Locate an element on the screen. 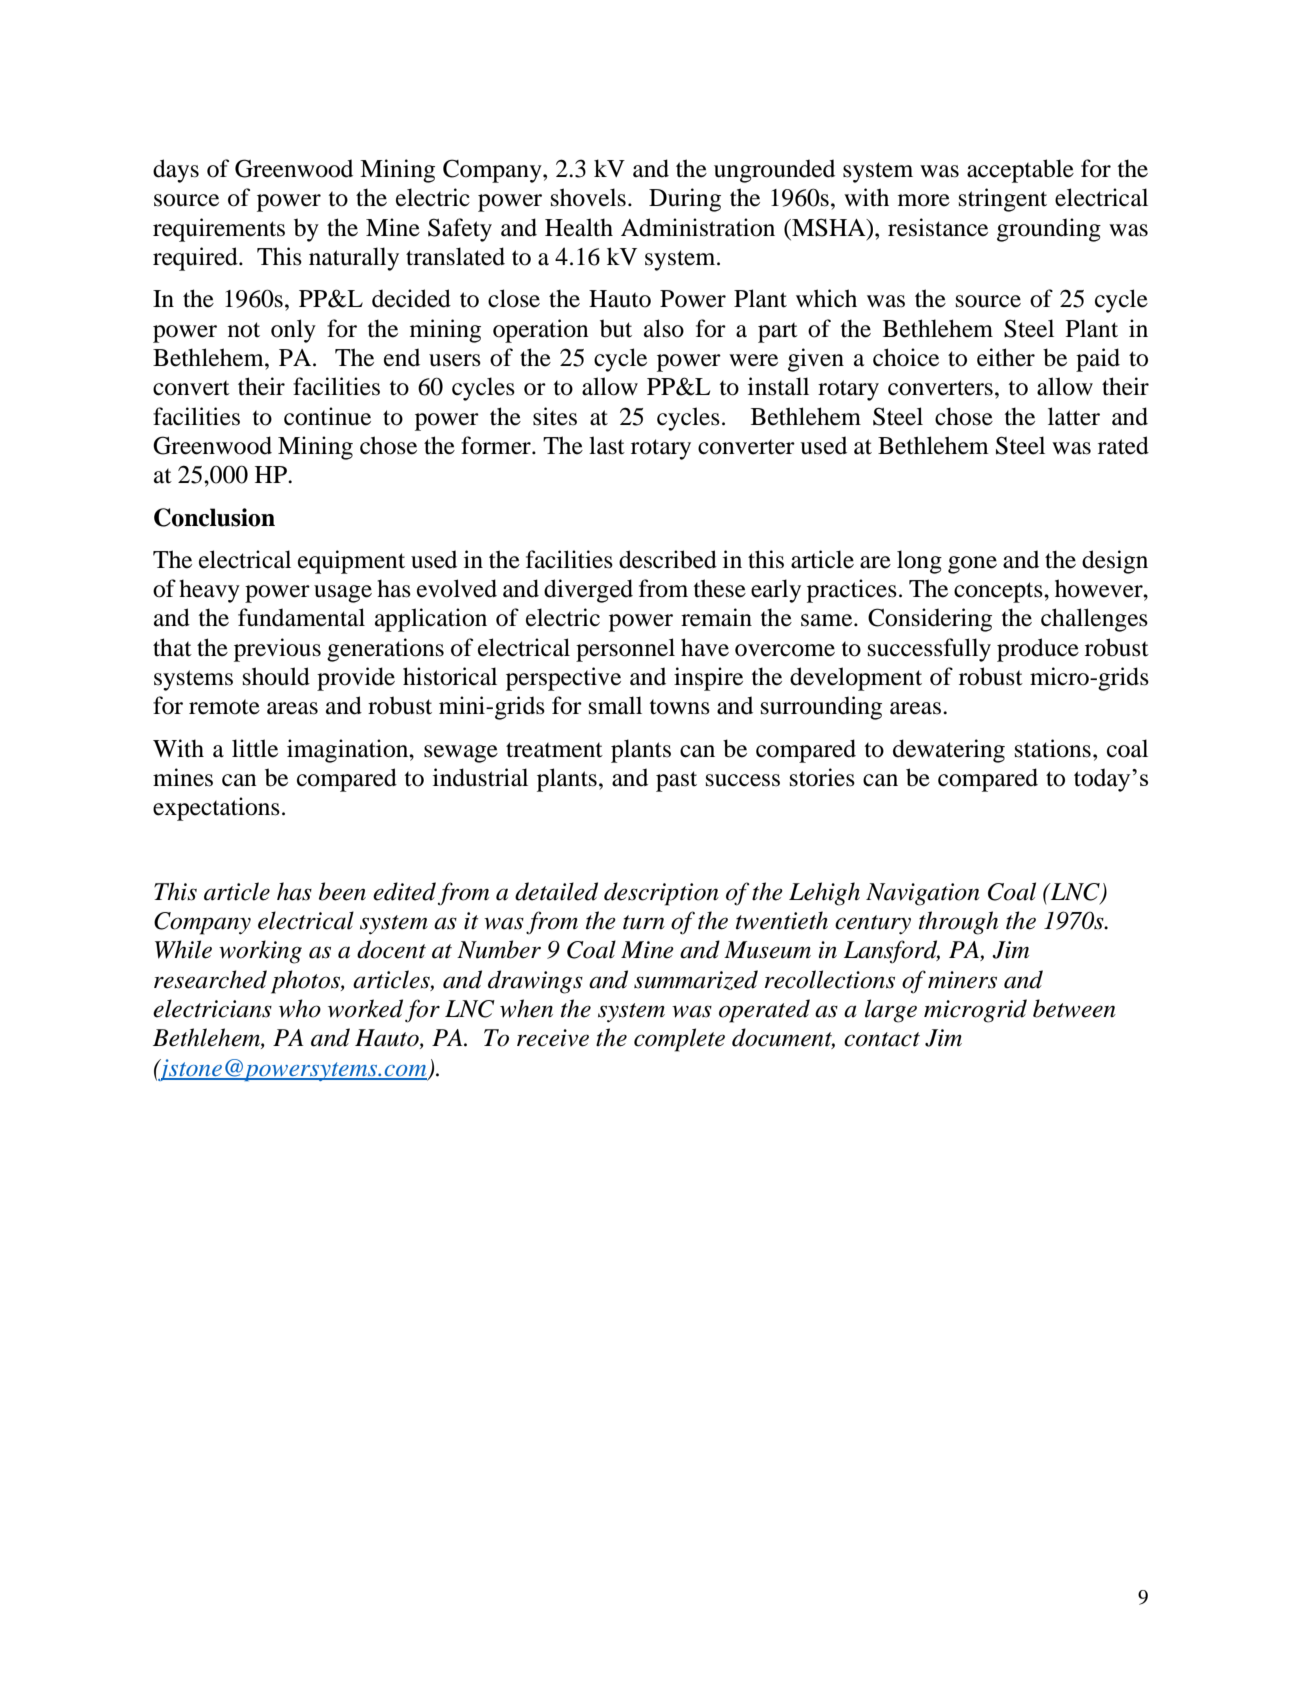  stringent is located at coordinates (1003, 200).
